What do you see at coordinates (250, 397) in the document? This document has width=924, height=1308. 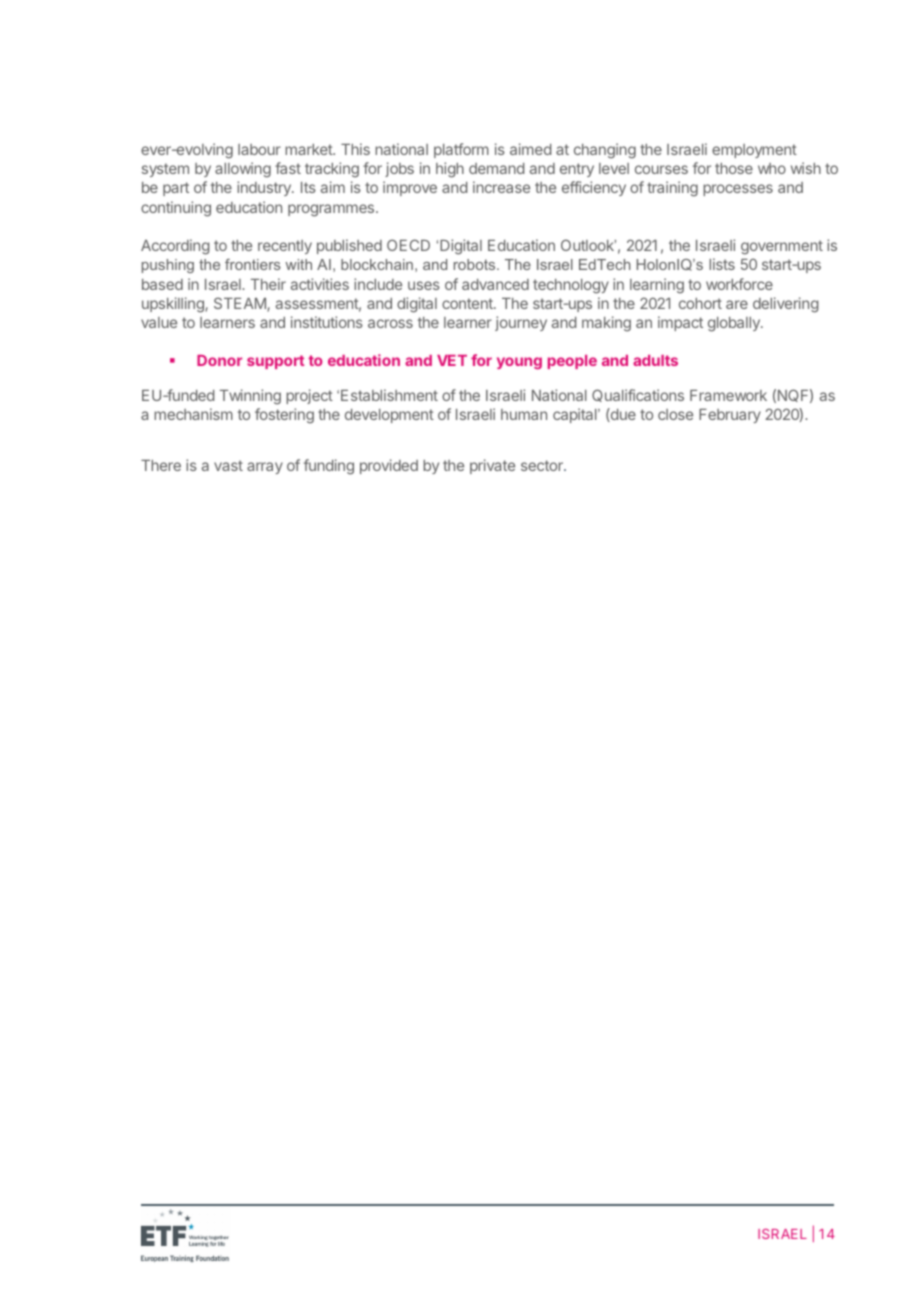 I see `Twinning` at bounding box center [250, 397].
